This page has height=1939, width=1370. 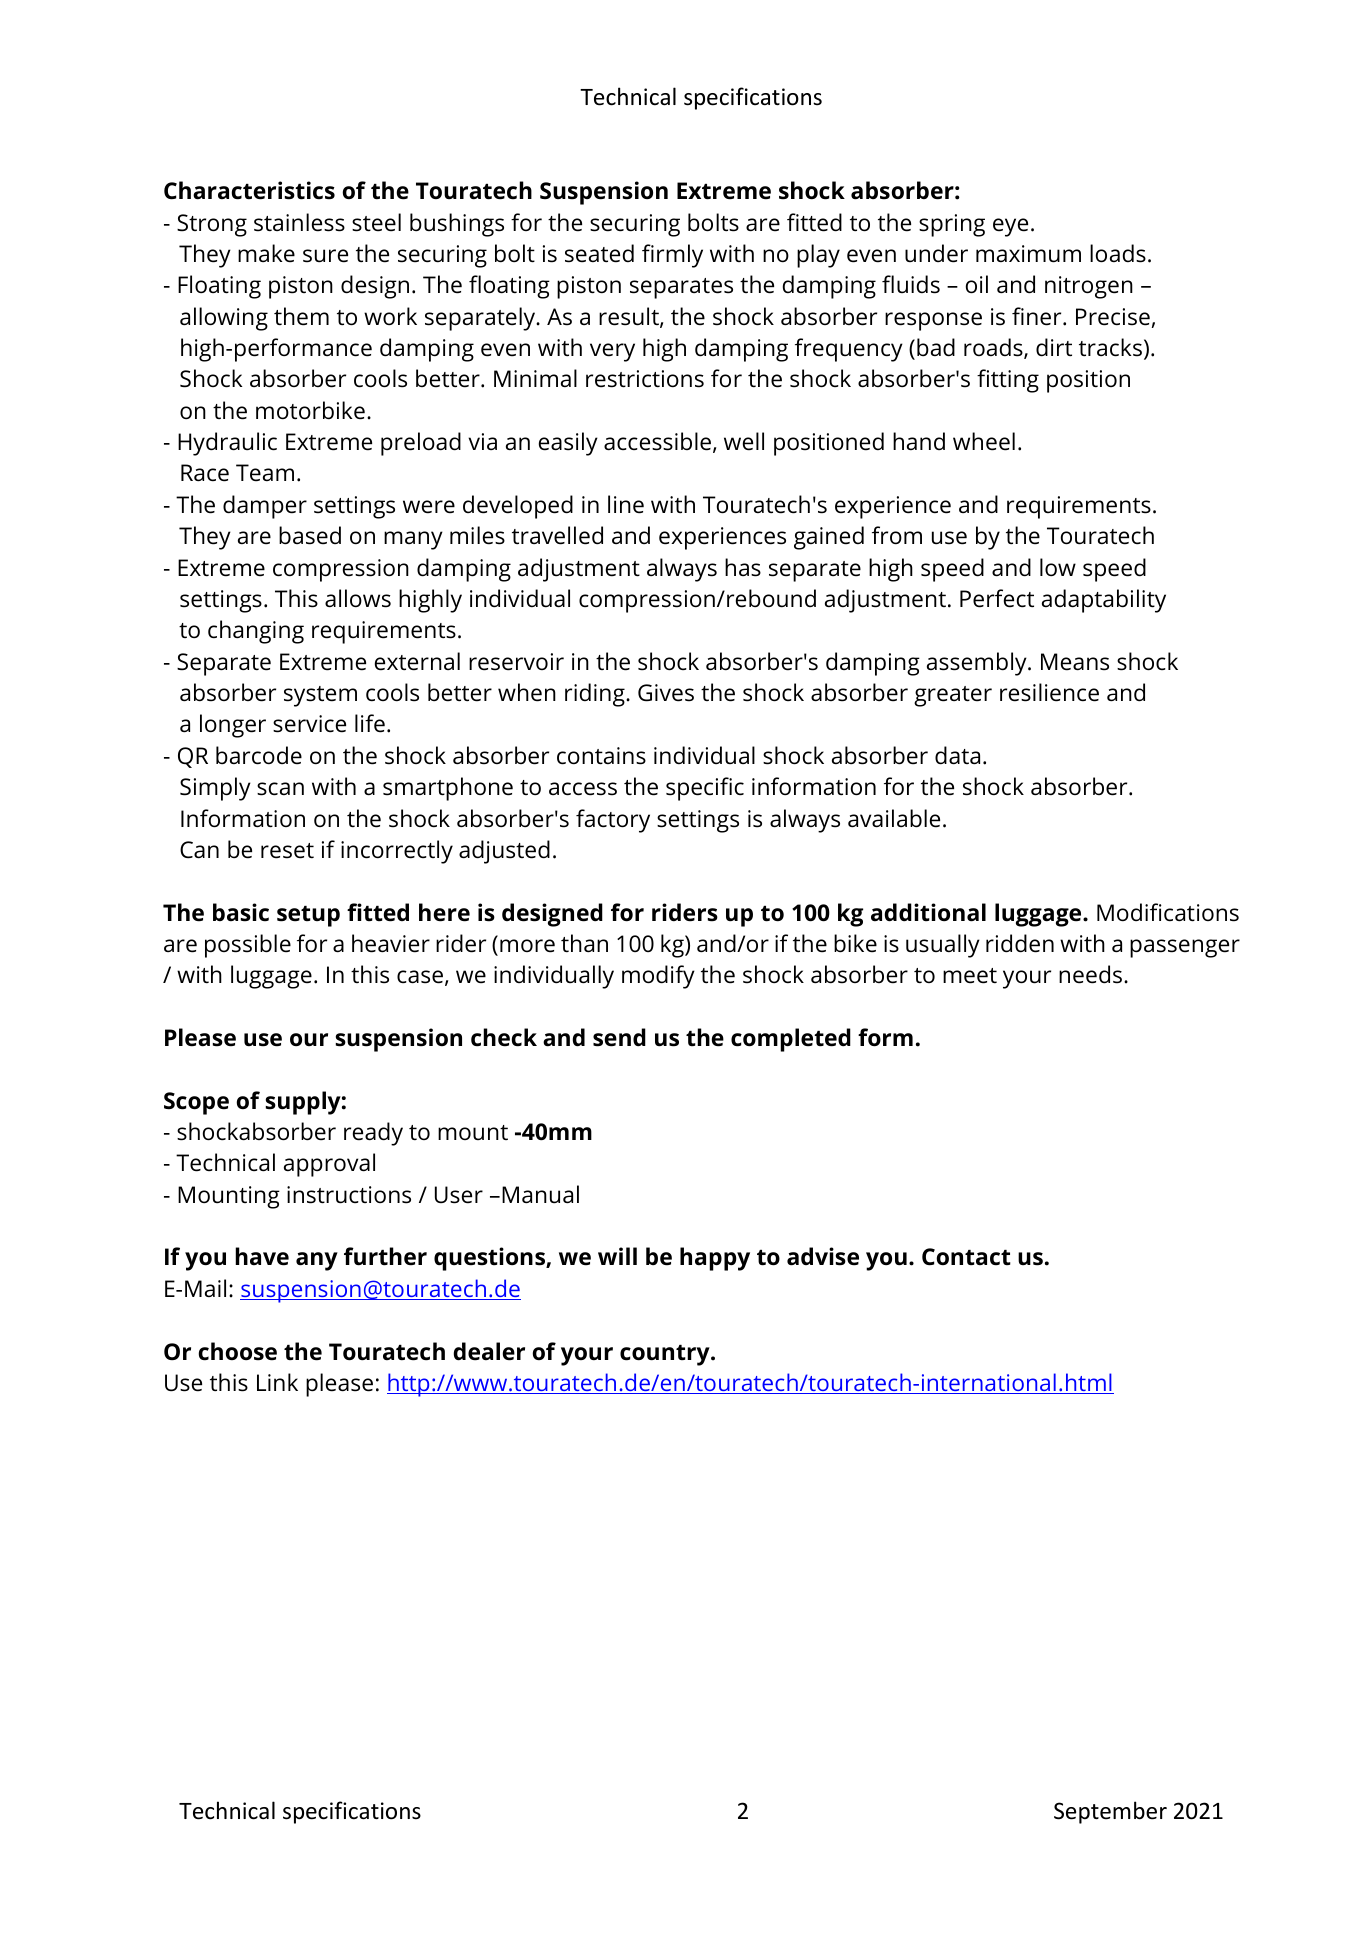 What do you see at coordinates (325, 256) in the page?
I see `sure` at bounding box center [325, 256].
